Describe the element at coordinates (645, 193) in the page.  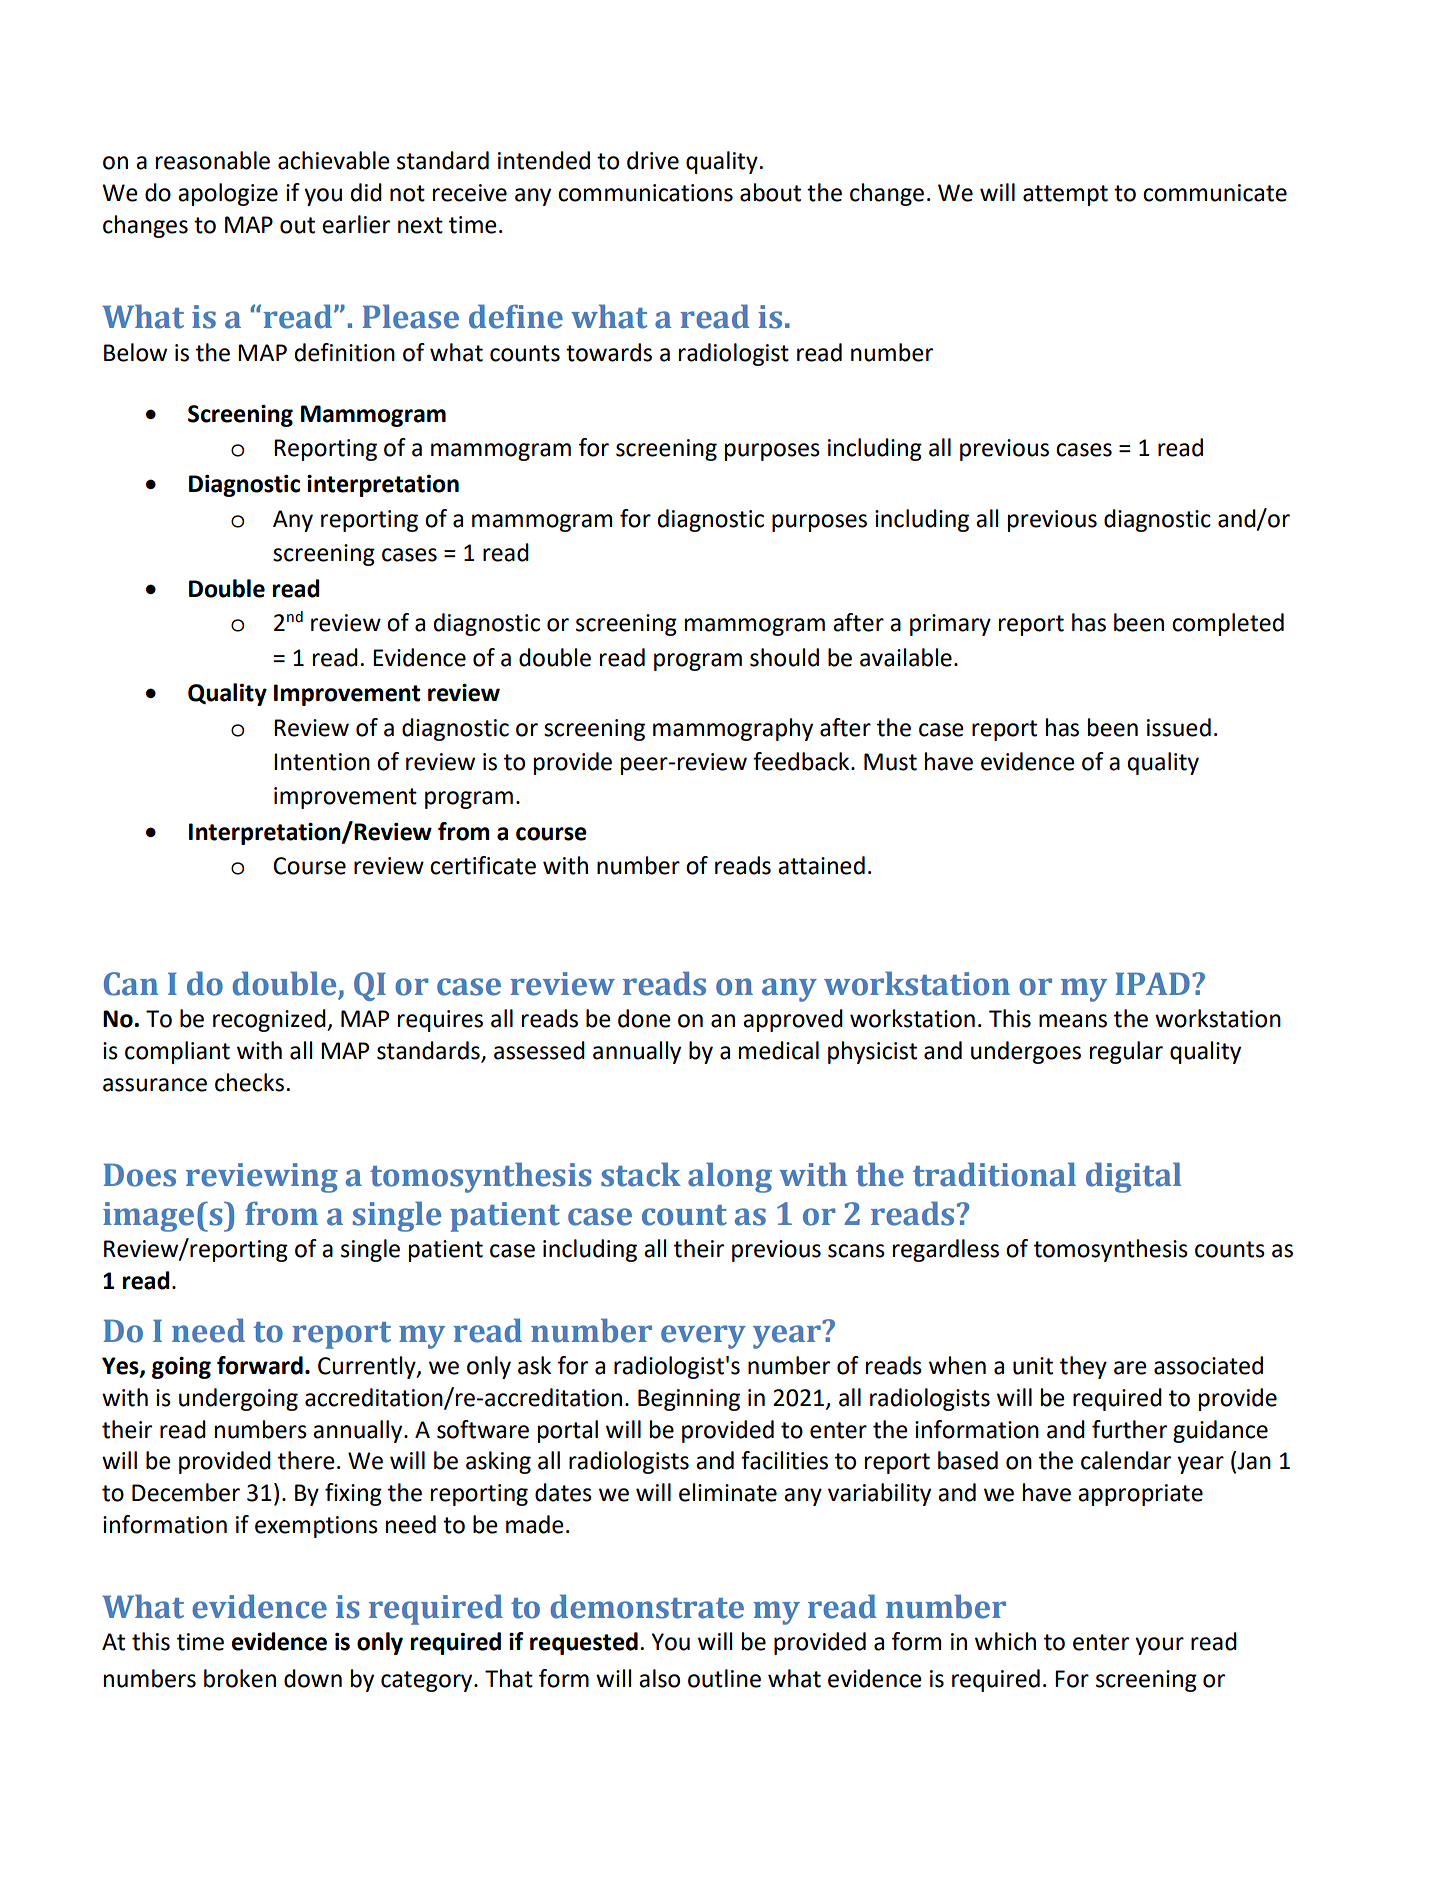
I see `communications` at that location.
